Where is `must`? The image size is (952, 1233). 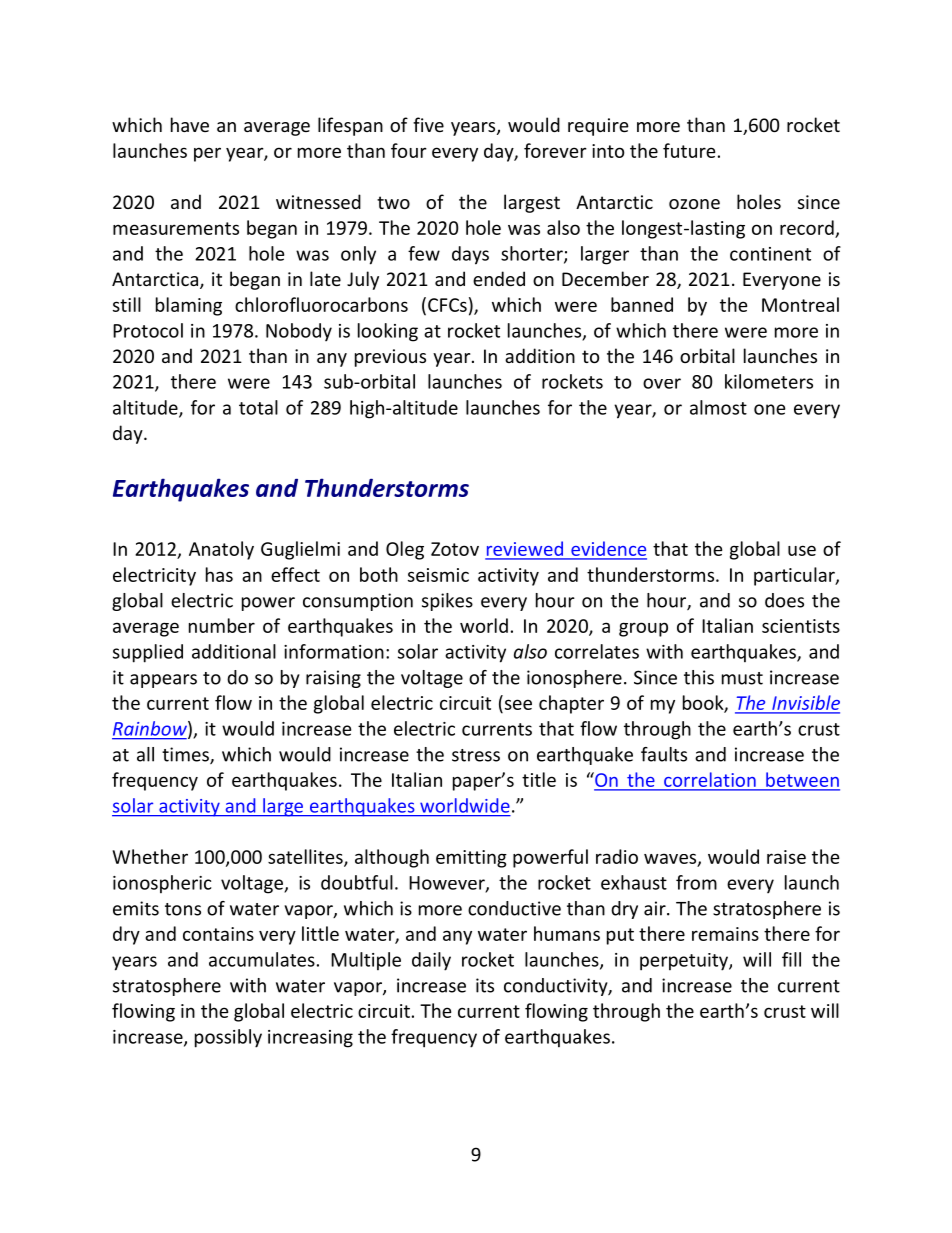 must is located at coordinates (742, 678).
